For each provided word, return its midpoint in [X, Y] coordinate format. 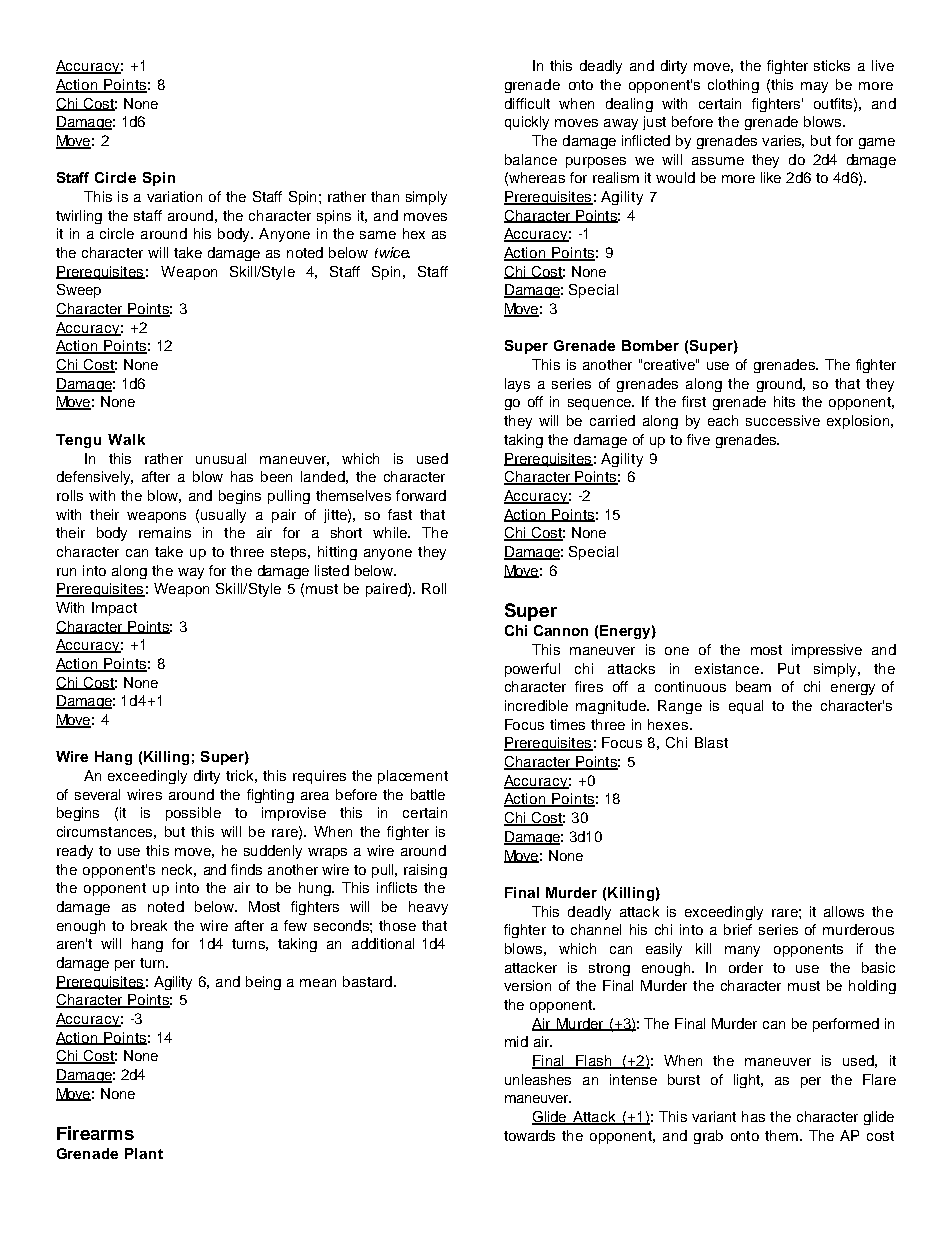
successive [783, 420]
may [814, 87]
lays [517, 385]
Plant [144, 1153]
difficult [527, 103]
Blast [711, 742]
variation [174, 196]
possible [193, 814]
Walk [126, 439]
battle [428, 794]
